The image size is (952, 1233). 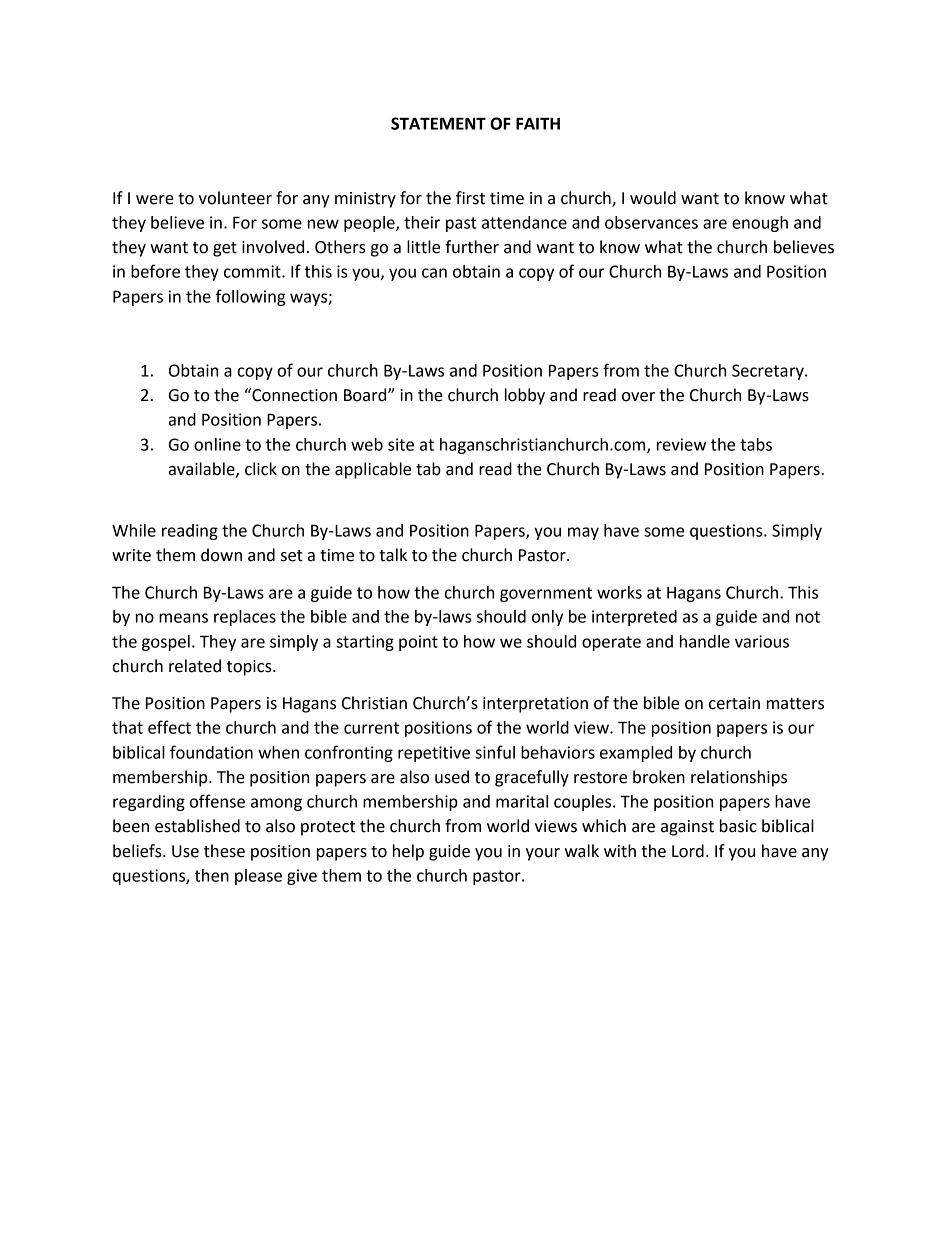 I want to click on applicable, so click(x=373, y=470).
